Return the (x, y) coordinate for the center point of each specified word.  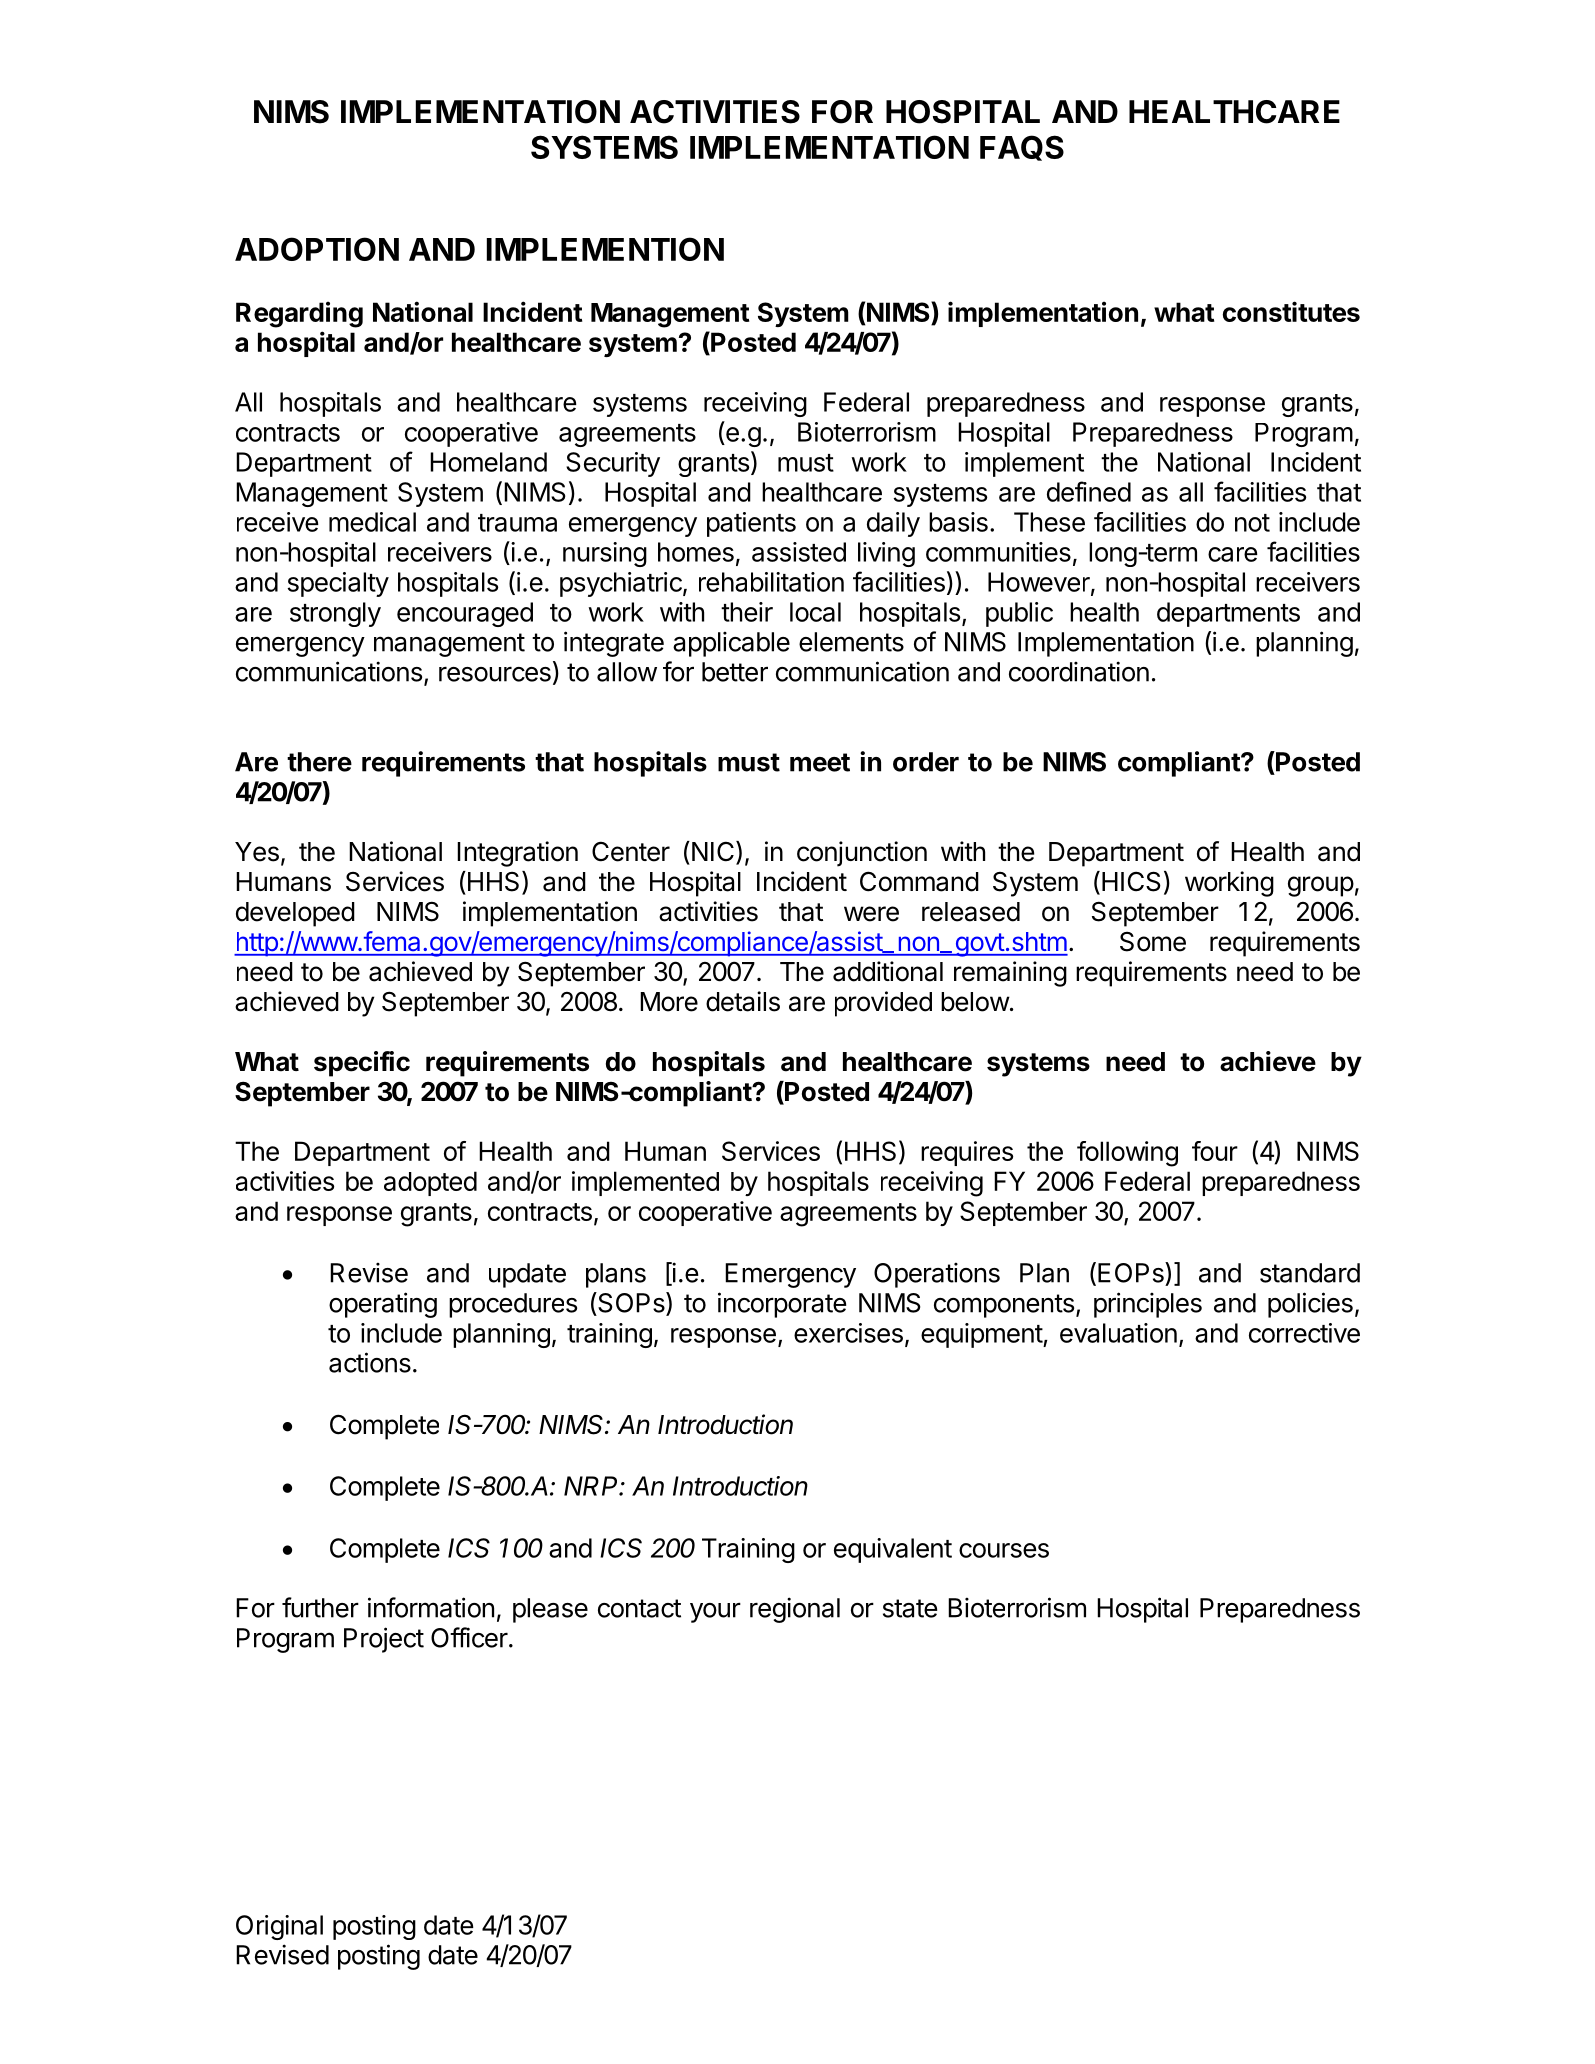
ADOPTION (317, 249)
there (319, 762)
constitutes (1291, 311)
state (910, 1608)
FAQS (1022, 148)
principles (1148, 1305)
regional (795, 1610)
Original (279, 1927)
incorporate (782, 1305)
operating (383, 1305)
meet (820, 762)
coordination (1079, 671)
